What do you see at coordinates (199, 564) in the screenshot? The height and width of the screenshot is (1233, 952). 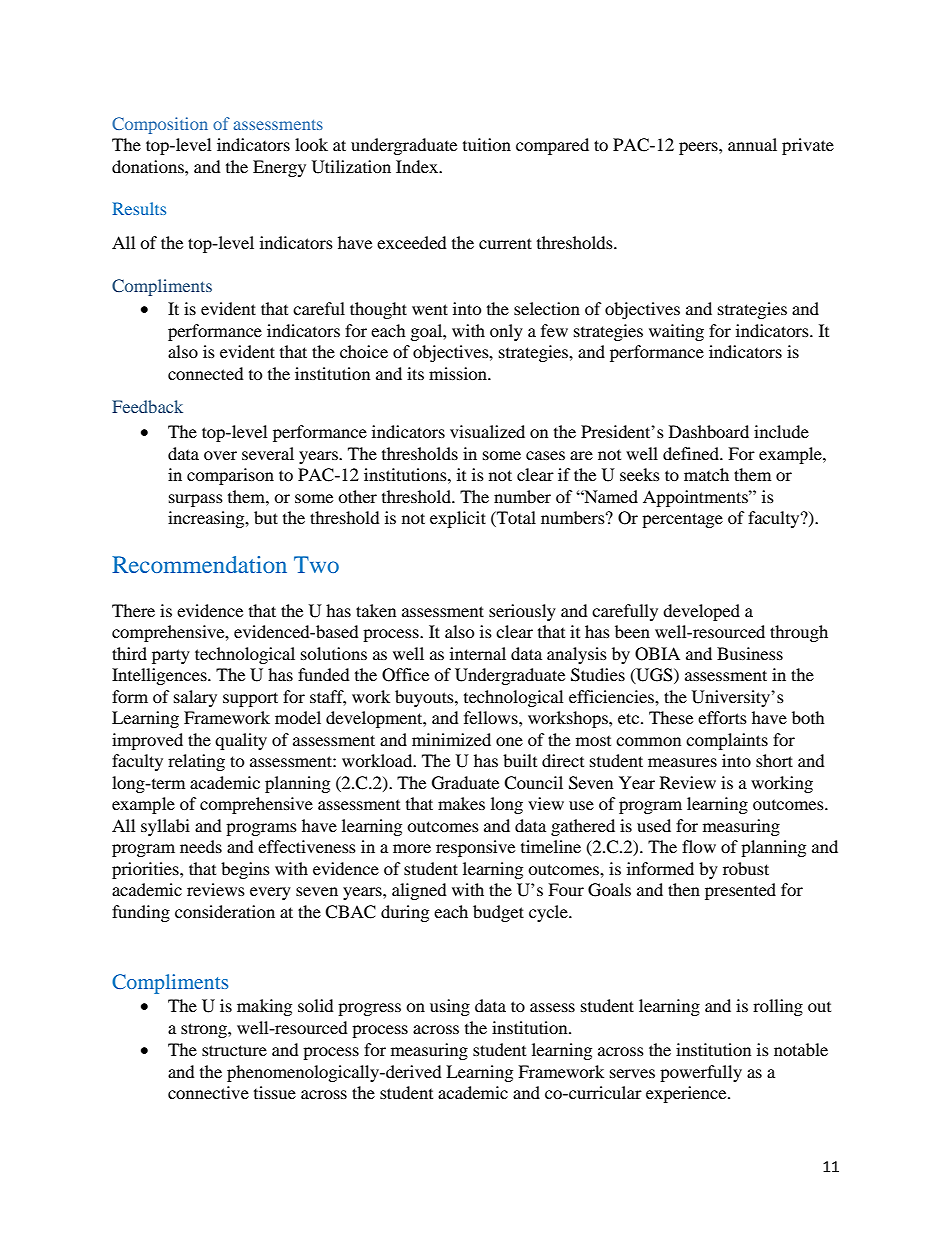 I see `Recommendation` at bounding box center [199, 564].
